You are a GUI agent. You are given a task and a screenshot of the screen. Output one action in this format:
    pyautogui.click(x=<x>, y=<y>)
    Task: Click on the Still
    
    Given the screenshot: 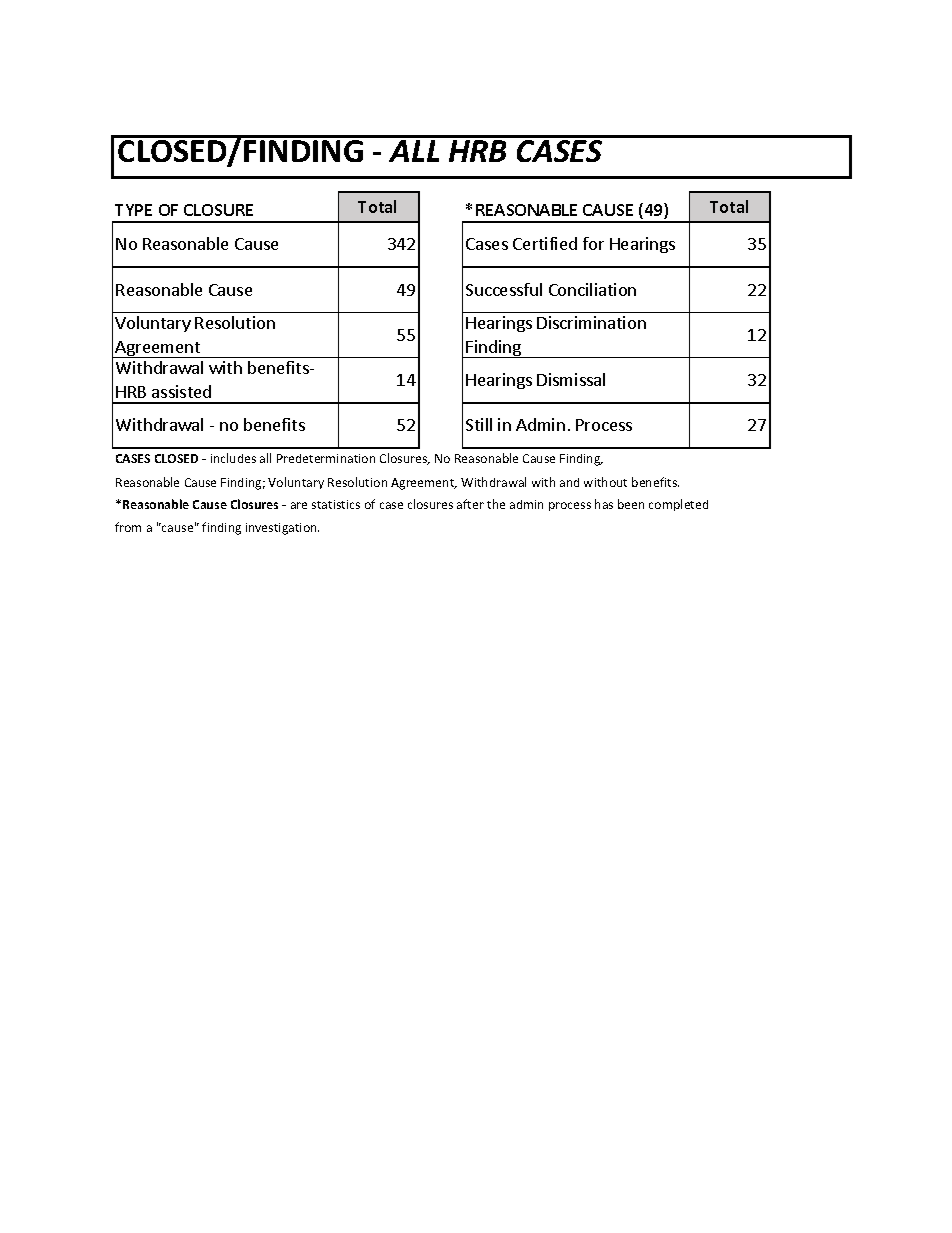 What is the action you would take?
    pyautogui.click(x=479, y=424)
